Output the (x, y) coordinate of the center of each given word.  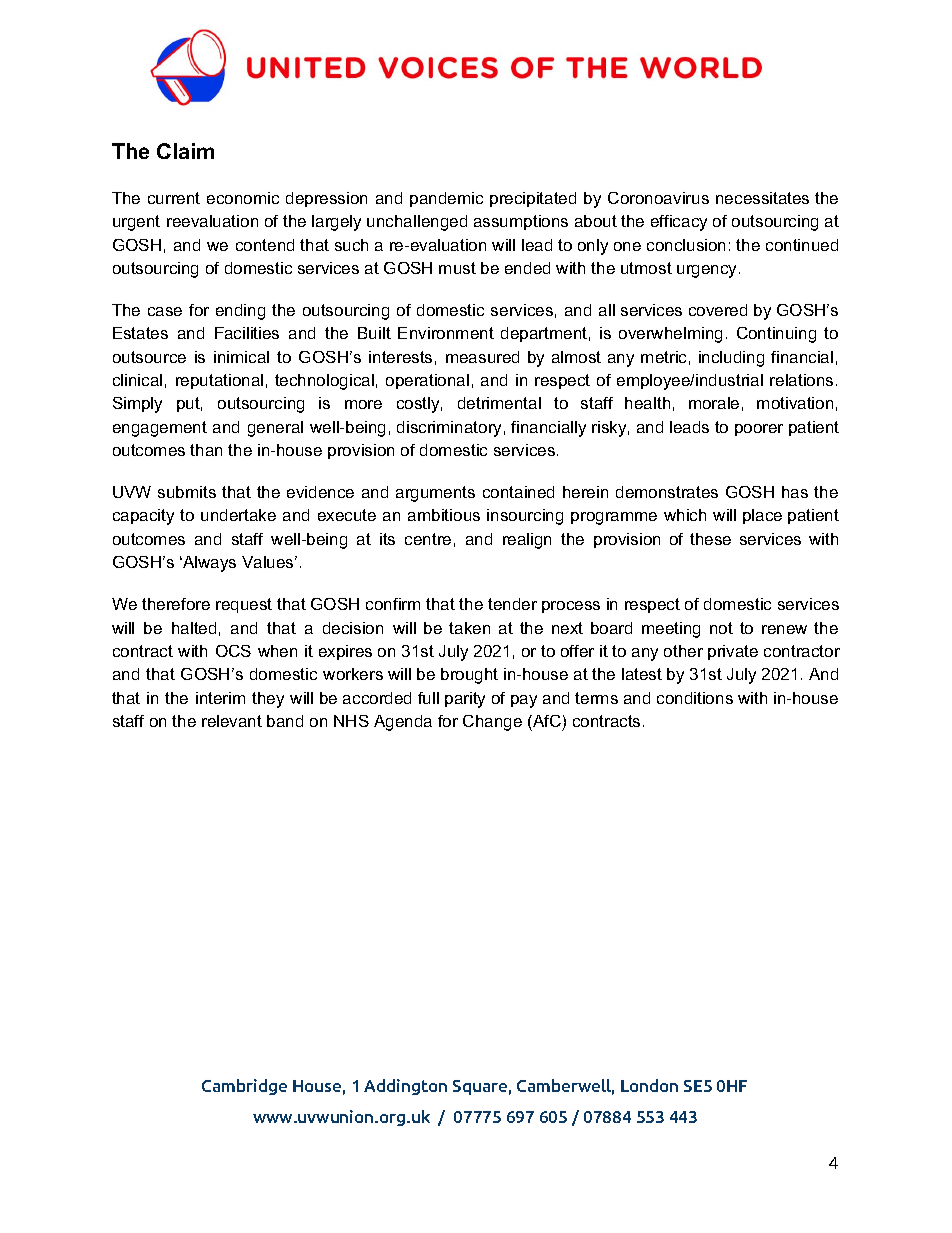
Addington (405, 1087)
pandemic (446, 199)
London (649, 1085)
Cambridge (244, 1087)
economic (243, 198)
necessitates (762, 198)
